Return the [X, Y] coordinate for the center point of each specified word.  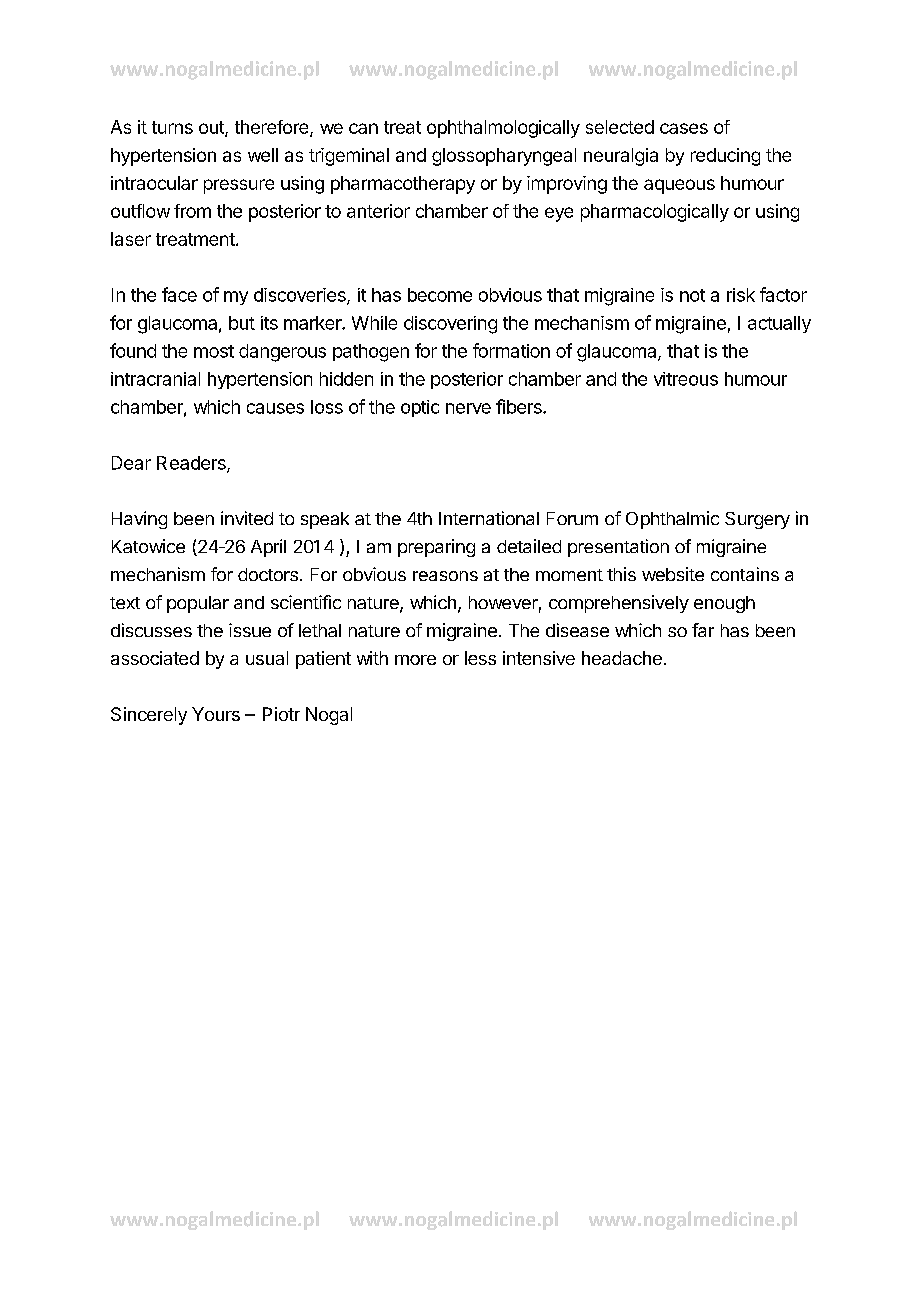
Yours [216, 714]
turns [172, 127]
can [363, 128]
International [489, 518]
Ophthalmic [672, 520]
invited [247, 518]
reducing [725, 157]
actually [779, 324]
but [242, 323]
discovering [450, 325]
